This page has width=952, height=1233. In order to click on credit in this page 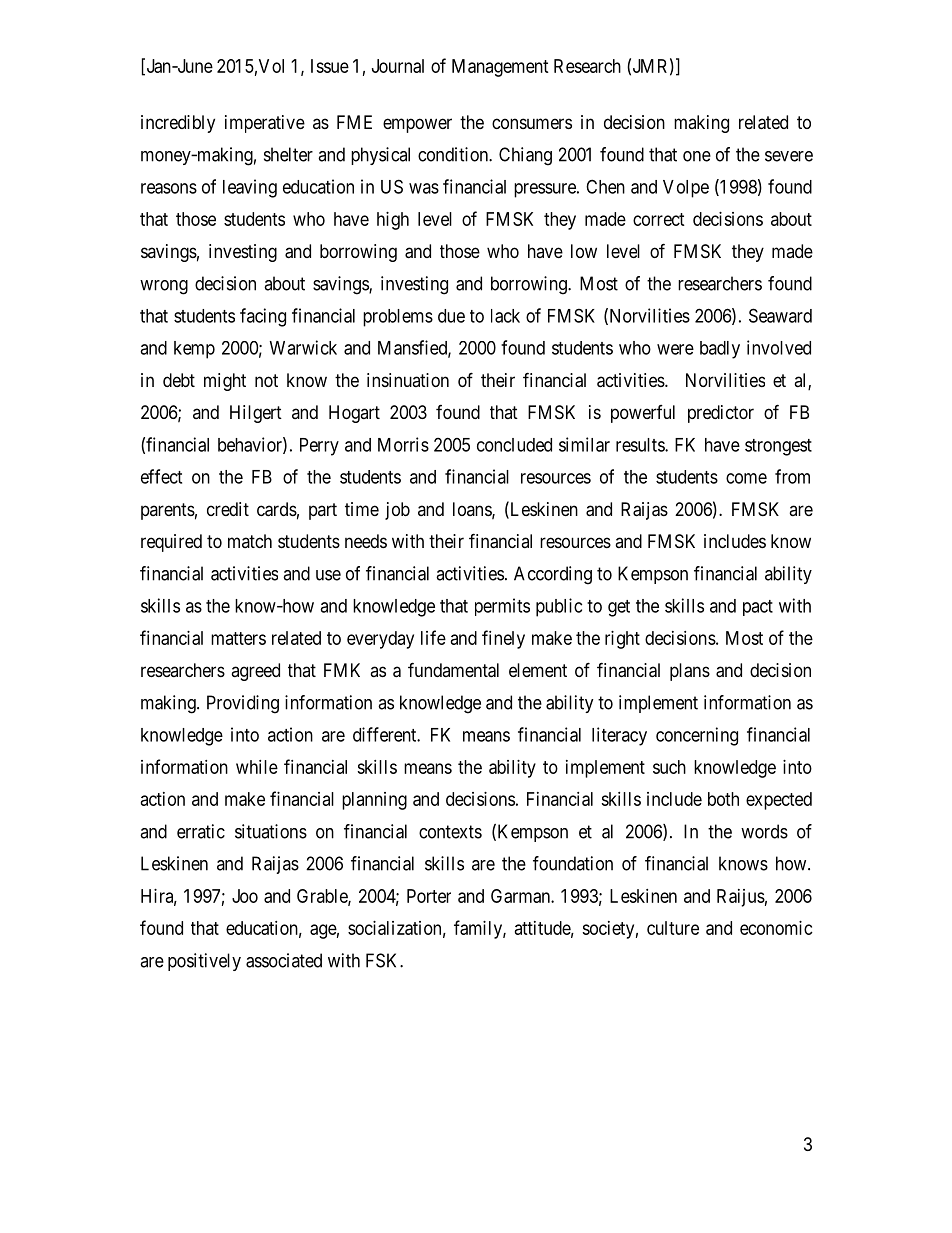, I will do `click(228, 509)`.
